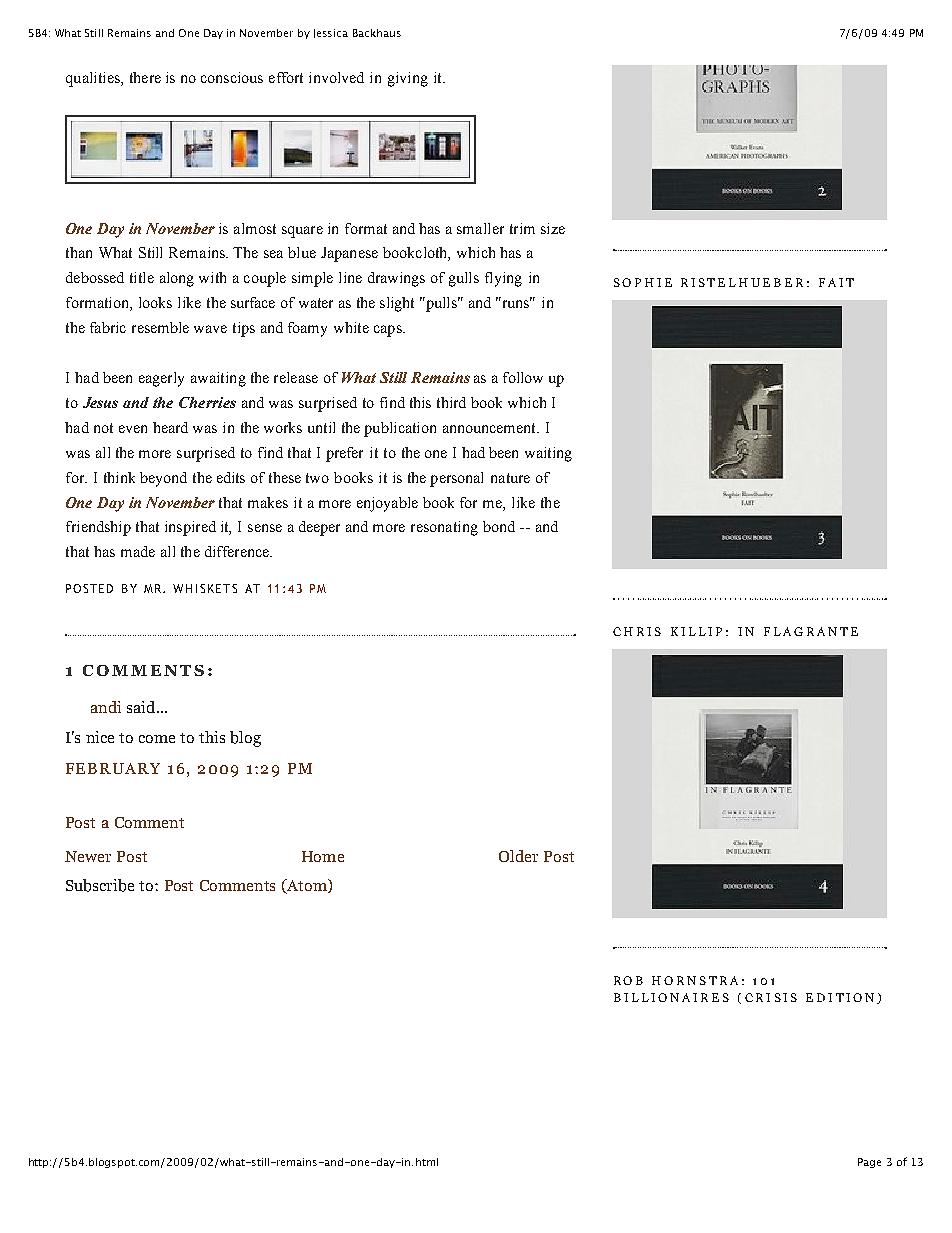 This image has height=1233, width=952. What do you see at coordinates (444, 528) in the image?
I see `resonating` at bounding box center [444, 528].
